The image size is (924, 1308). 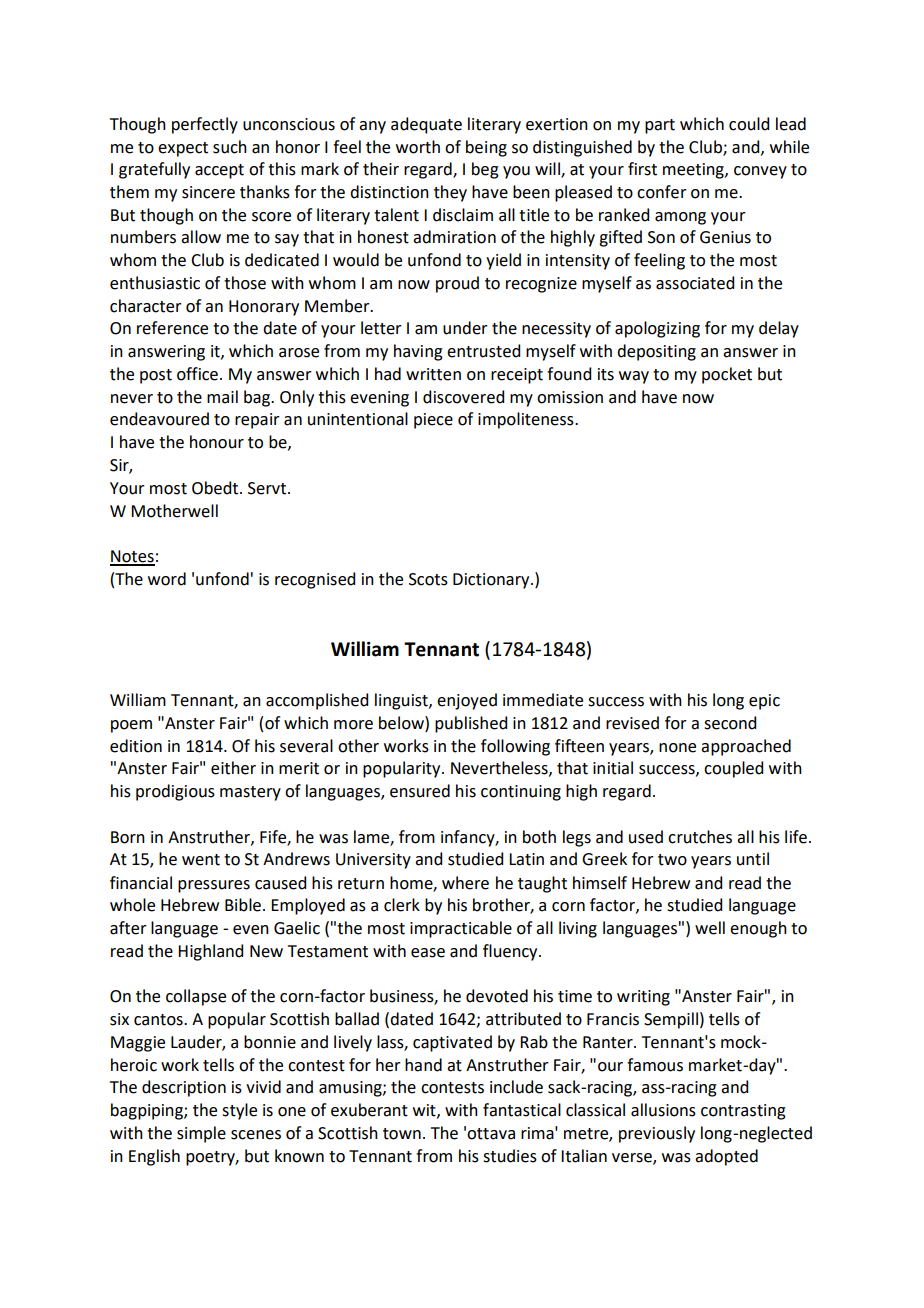 What do you see at coordinates (694, 171) in the screenshot?
I see `meeting` at bounding box center [694, 171].
